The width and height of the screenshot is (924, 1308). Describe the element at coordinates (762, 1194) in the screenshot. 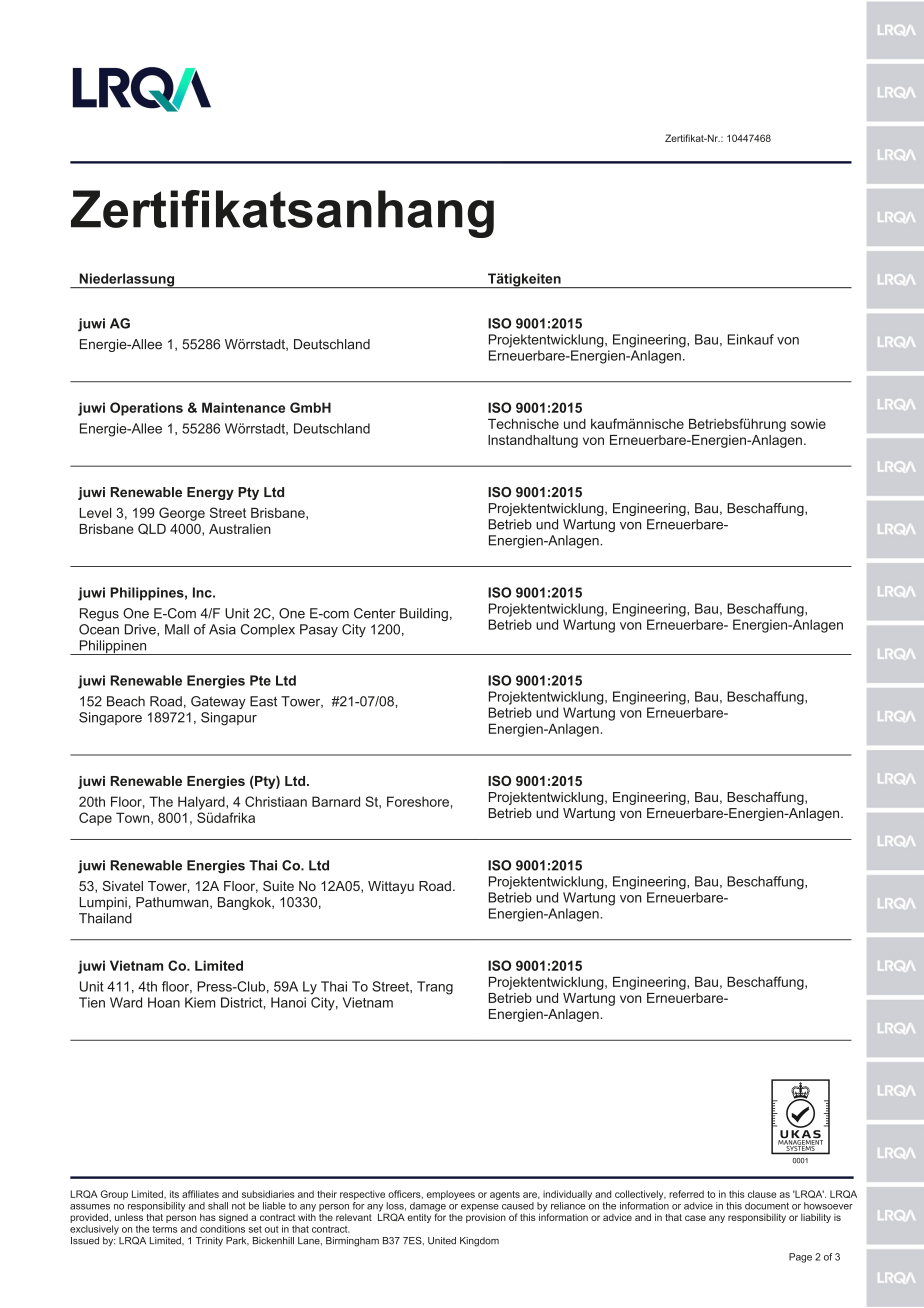

I see `clause` at that location.
